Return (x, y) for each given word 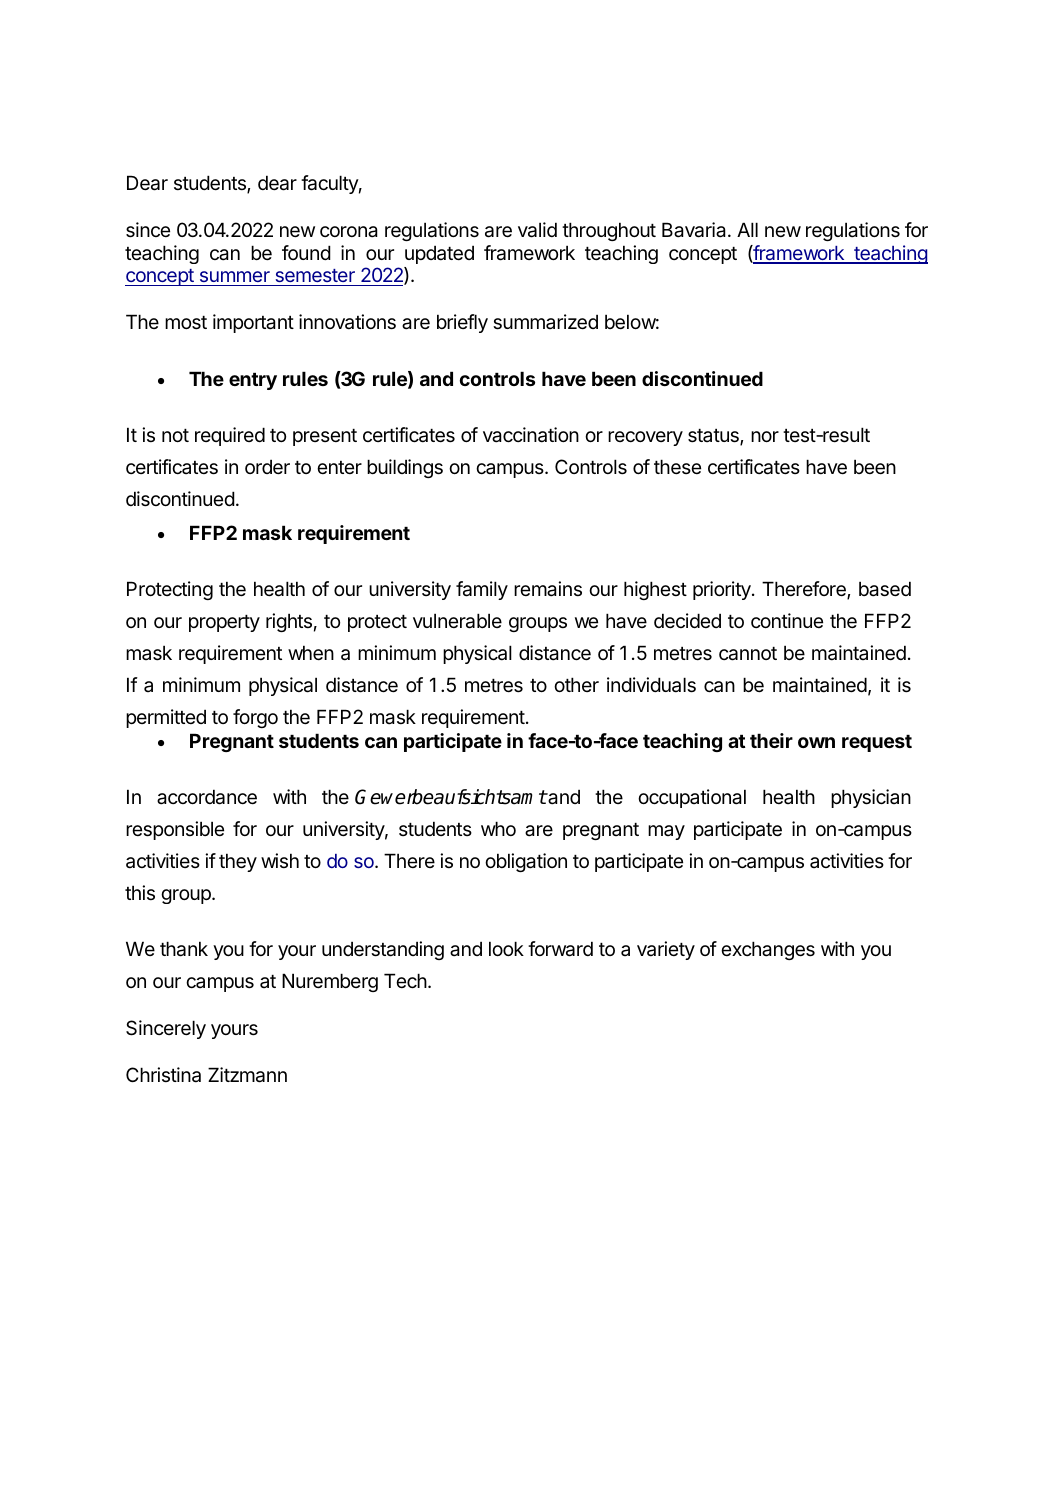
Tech (405, 981)
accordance (207, 797)
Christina (163, 1075)
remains (548, 589)
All (747, 229)
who (498, 828)
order (267, 467)
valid (537, 230)
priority (723, 590)
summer (235, 276)
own (816, 742)
